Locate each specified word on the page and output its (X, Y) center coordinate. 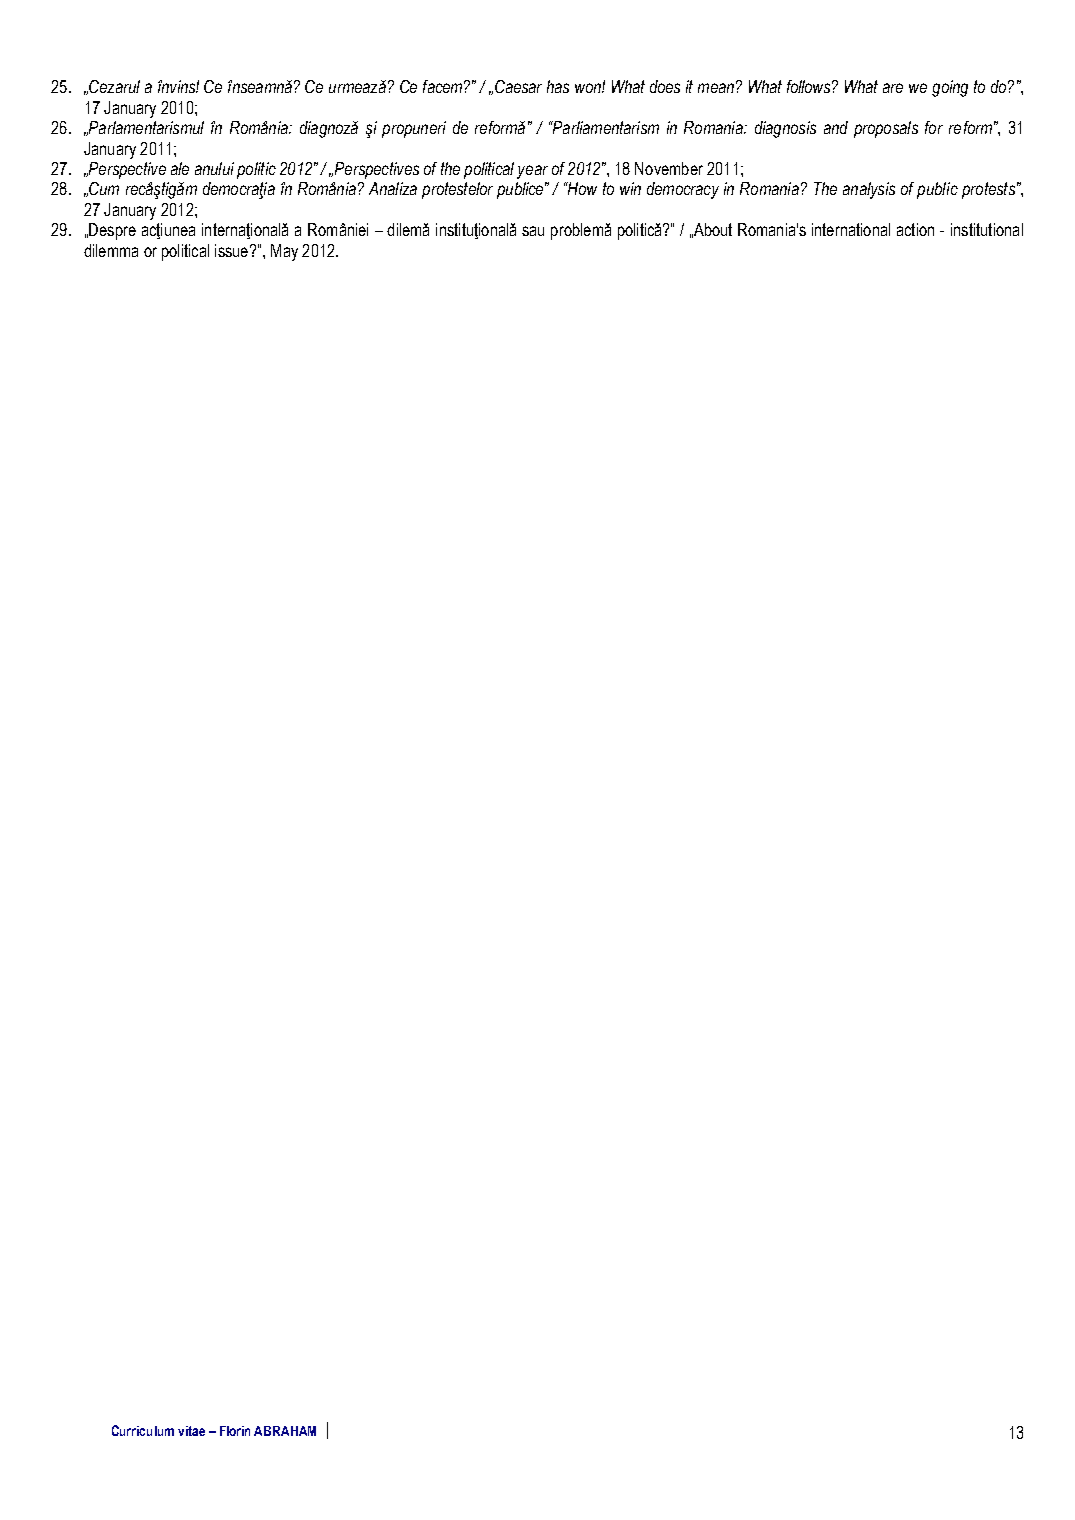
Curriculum (143, 1430)
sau (533, 231)
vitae (191, 1431)
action (915, 229)
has (558, 86)
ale (180, 168)
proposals (886, 129)
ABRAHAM (285, 1431)
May (284, 252)
